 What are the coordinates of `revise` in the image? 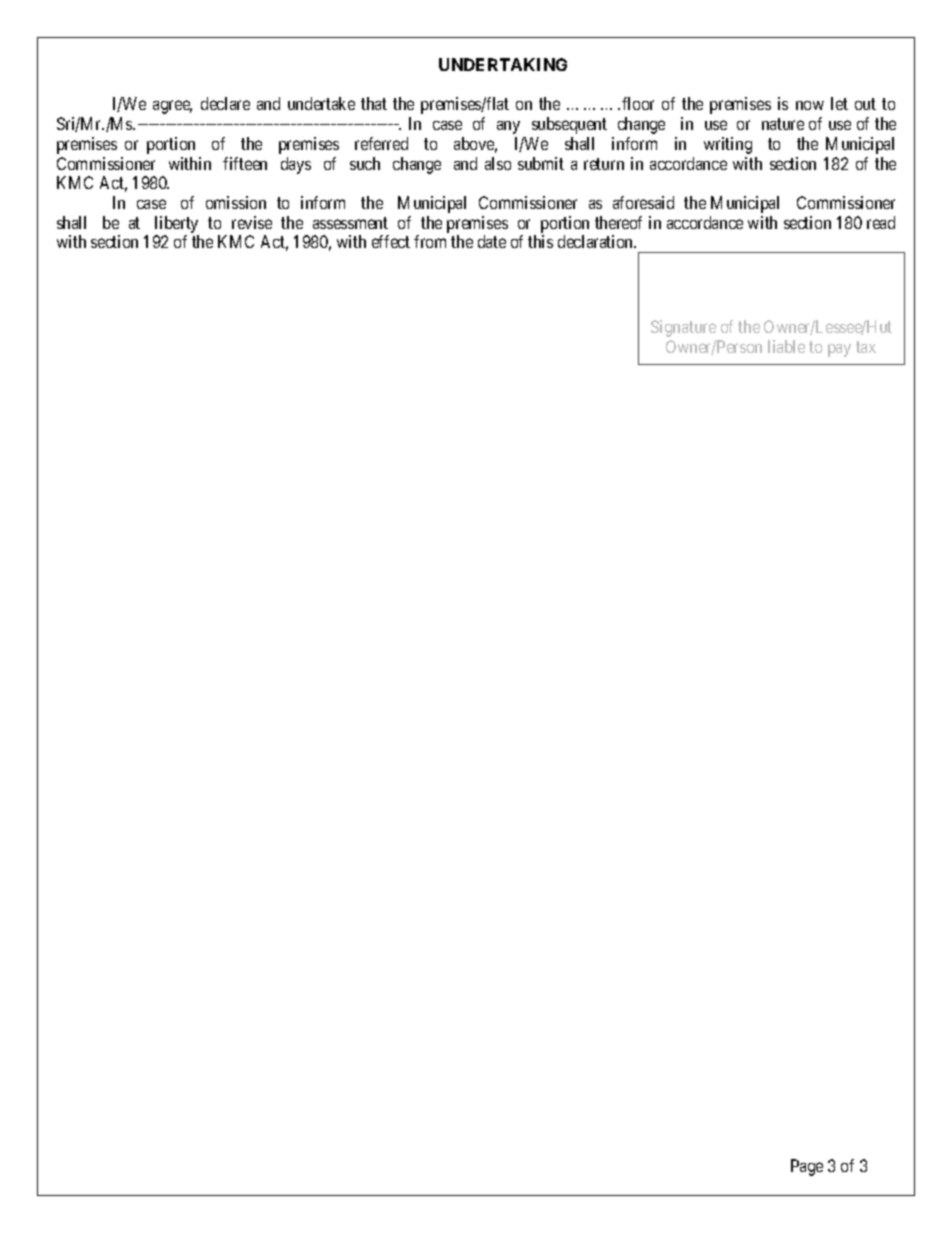 It's located at (252, 222).
